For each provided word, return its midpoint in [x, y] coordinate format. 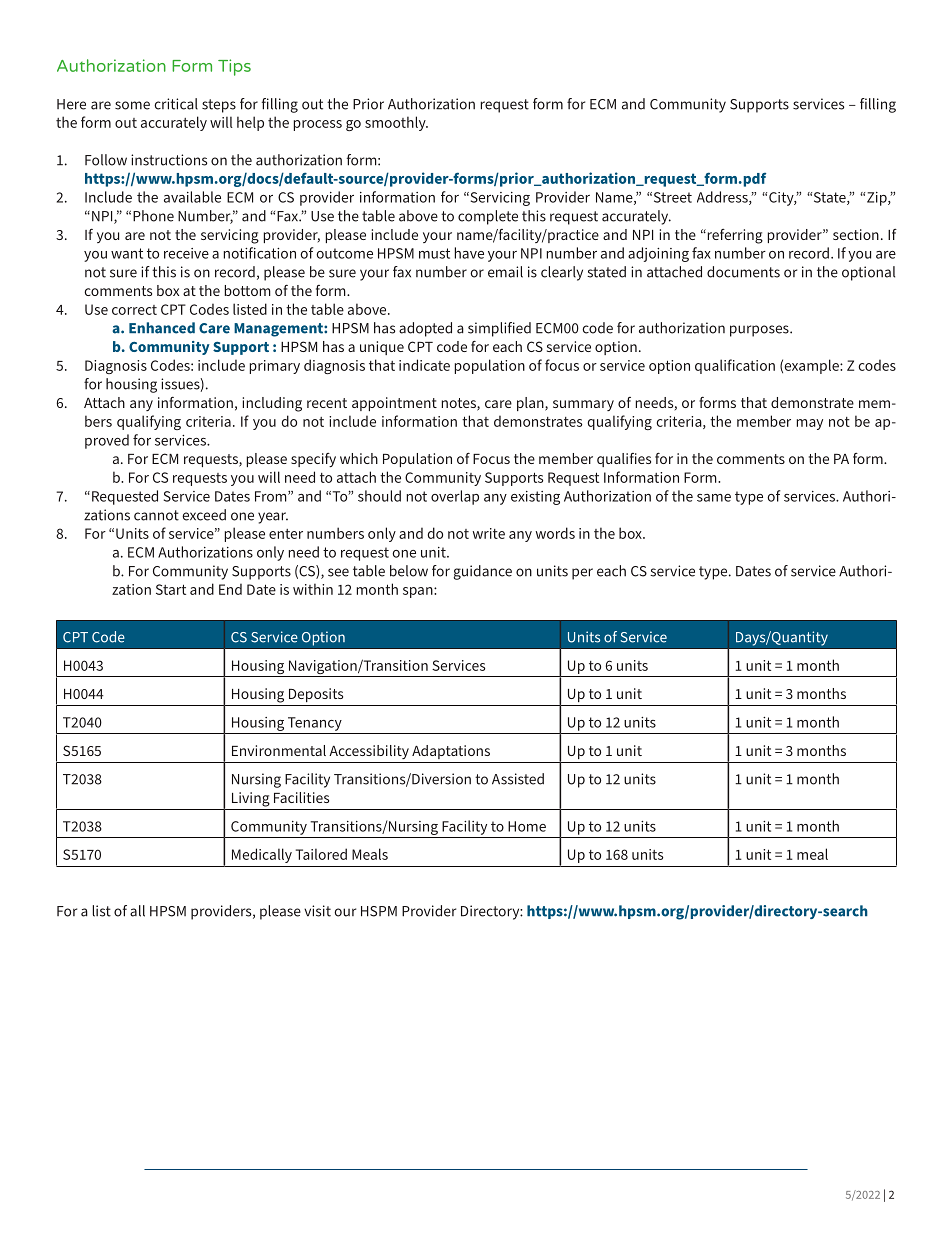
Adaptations [451, 752]
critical [176, 104]
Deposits [316, 695]
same [714, 498]
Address [723, 198]
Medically [262, 855]
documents [743, 272]
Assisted [518, 779]
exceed [204, 515]
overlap [455, 497]
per [582, 574]
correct [134, 310]
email [505, 272]
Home [527, 826]
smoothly [396, 123]
